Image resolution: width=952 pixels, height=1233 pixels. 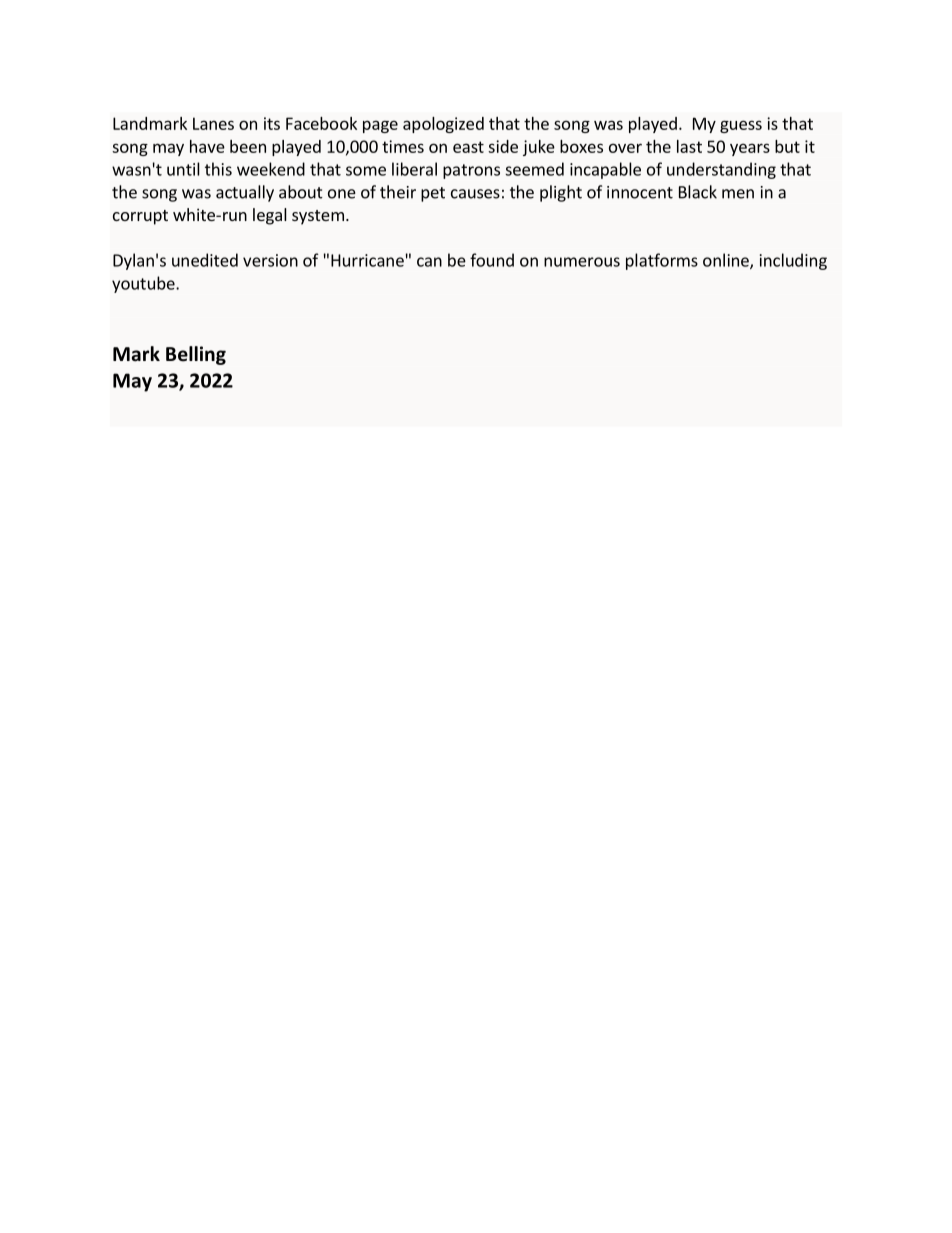 I want to click on guess, so click(x=741, y=126).
